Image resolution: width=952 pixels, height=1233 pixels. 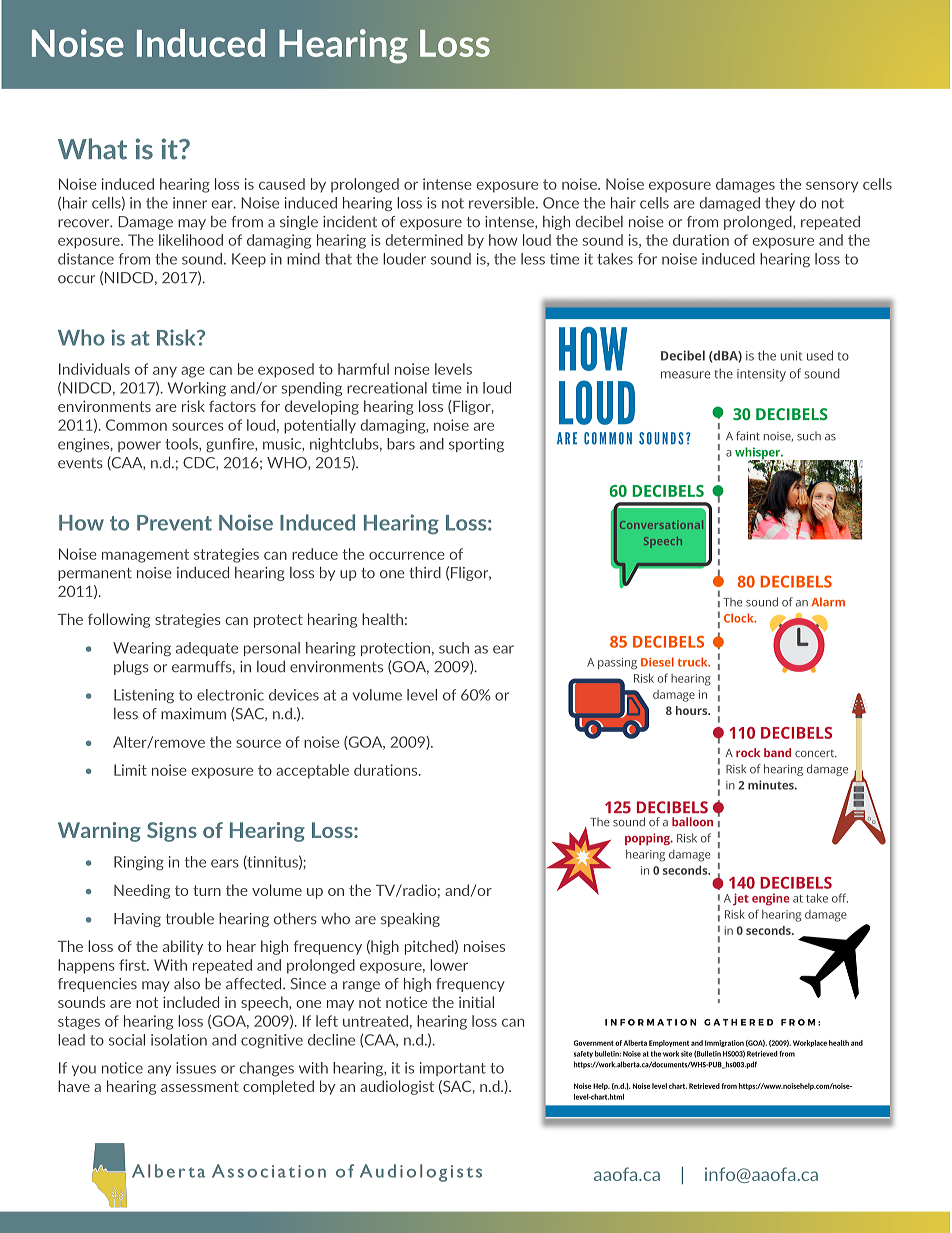 What do you see at coordinates (503, 203) in the image?
I see `reversible` at bounding box center [503, 203].
